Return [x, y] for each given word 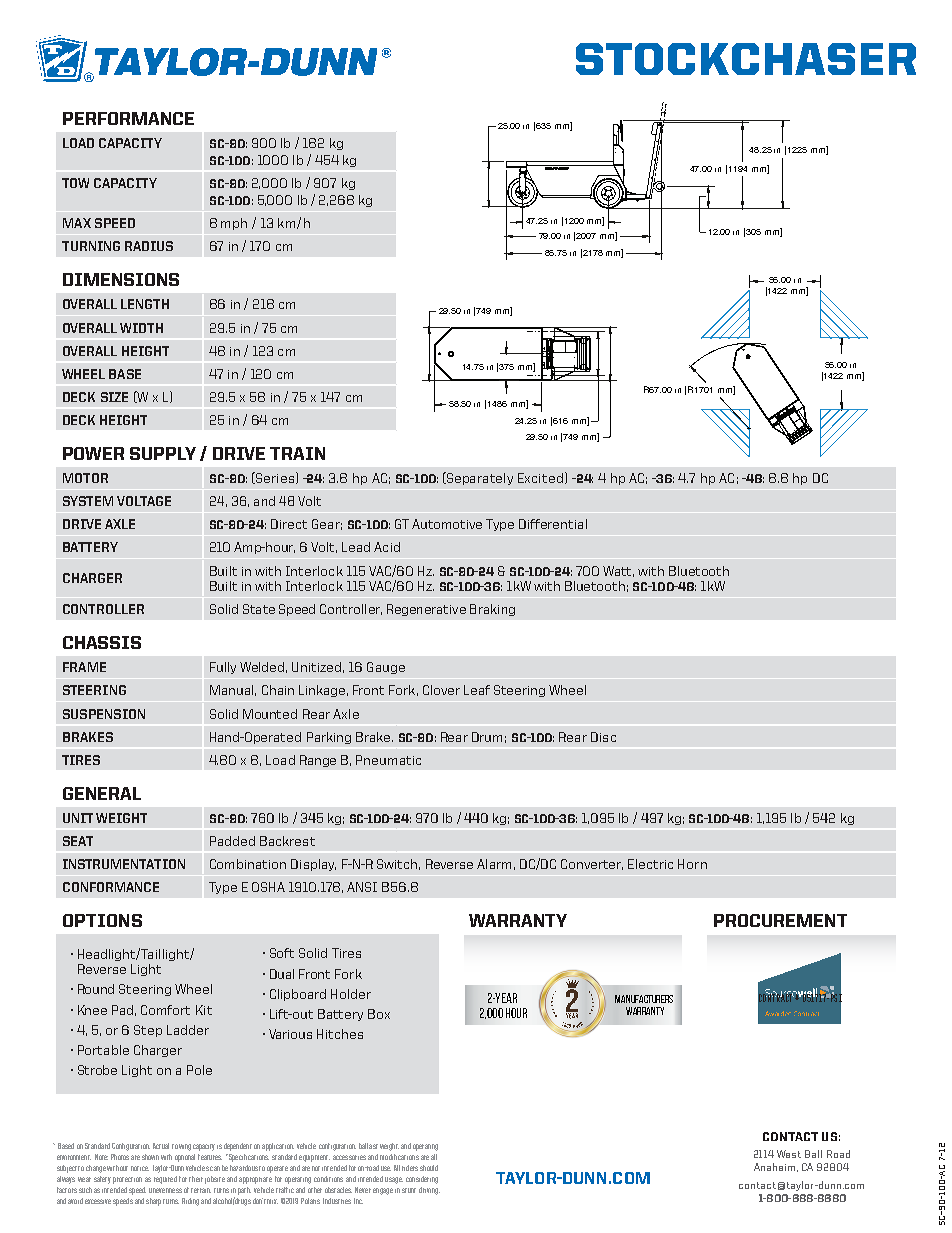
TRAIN [297, 453]
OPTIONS [102, 920]
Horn [692, 864]
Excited [542, 478]
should [429, 1168]
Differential [553, 524]
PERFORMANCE [128, 118]
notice [140, 1168]
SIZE [114, 397]
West [789, 1154]
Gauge [386, 668]
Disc [603, 737]
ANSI [362, 887]
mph [234, 224]
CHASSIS [102, 642]
